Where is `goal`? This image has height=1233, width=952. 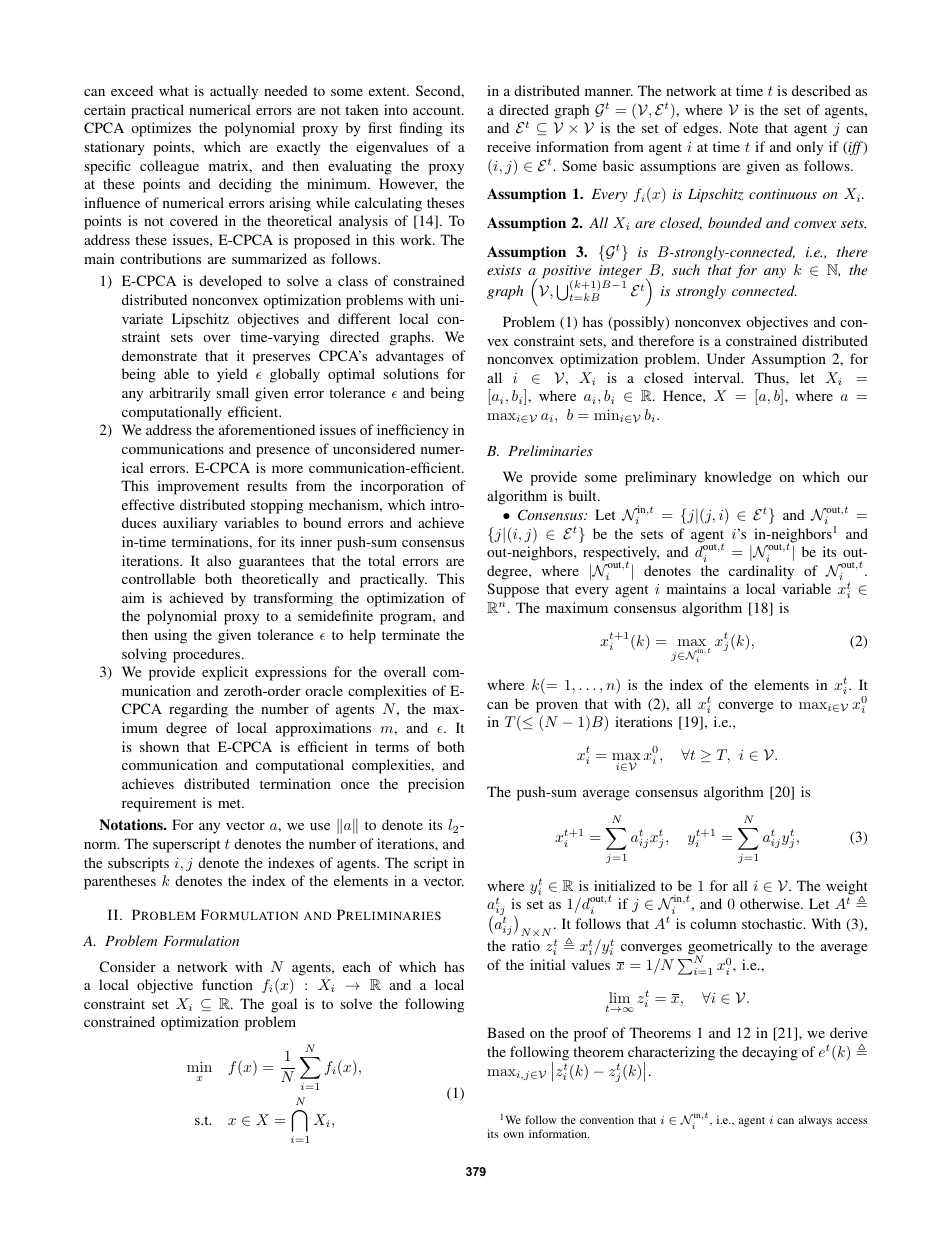
goal is located at coordinates (284, 1005).
